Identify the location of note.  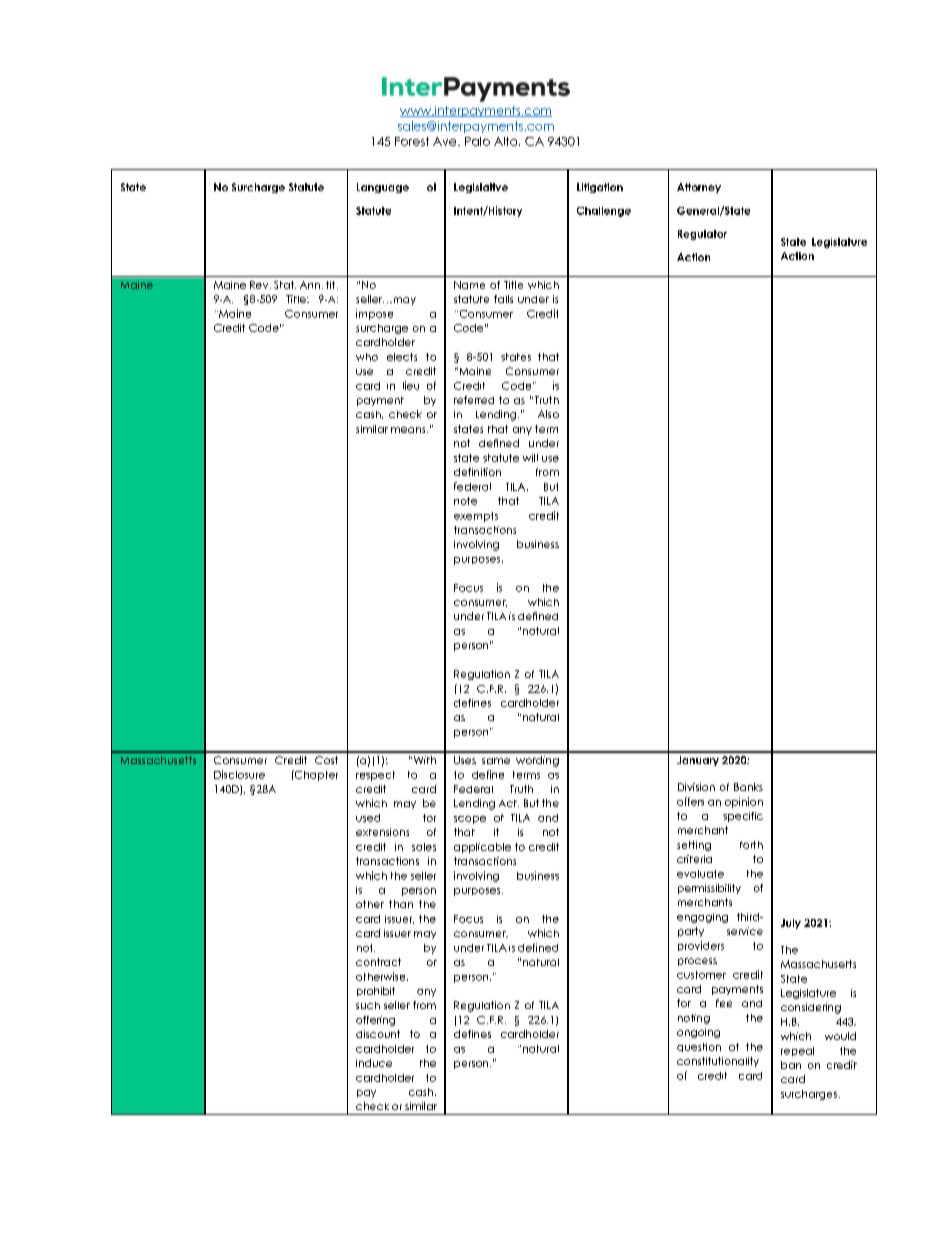
(465, 501).
